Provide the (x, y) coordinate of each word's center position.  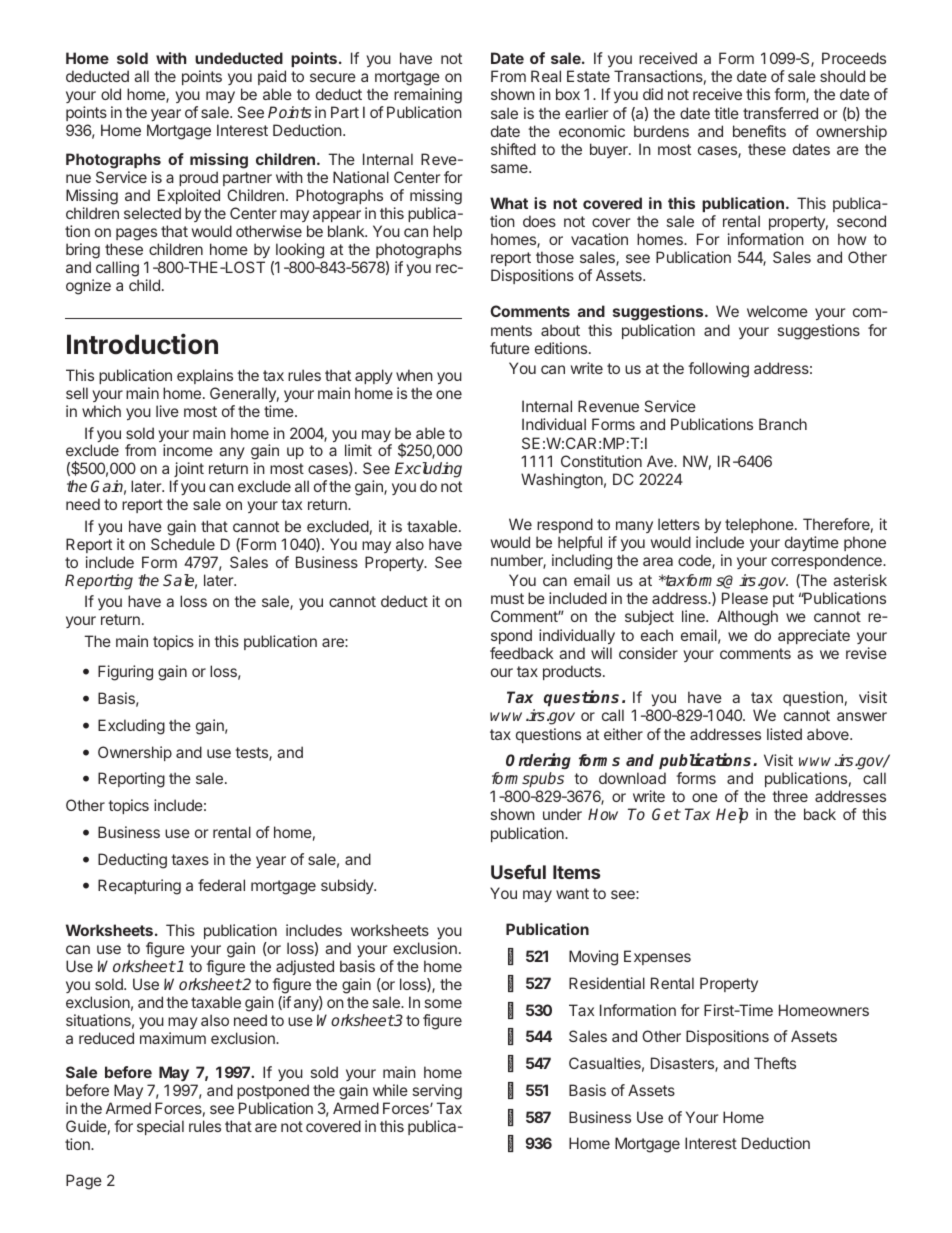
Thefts (775, 1063)
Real (546, 76)
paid (272, 77)
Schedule (183, 544)
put (782, 602)
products (573, 672)
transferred (780, 113)
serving (437, 1093)
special (160, 1127)
